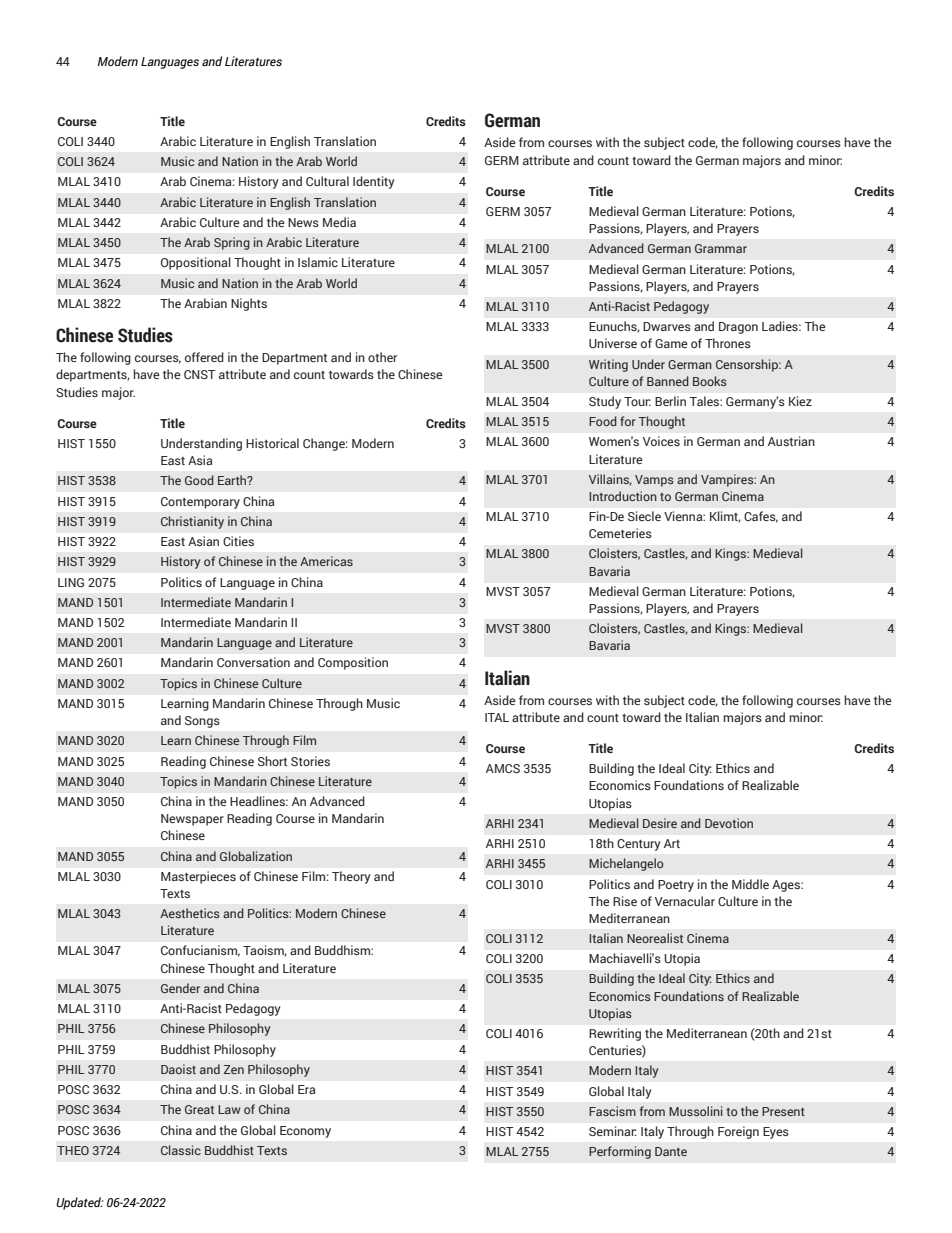 The width and height of the document is (952, 1233). What do you see at coordinates (326, 561) in the document?
I see `Americas` at bounding box center [326, 561].
